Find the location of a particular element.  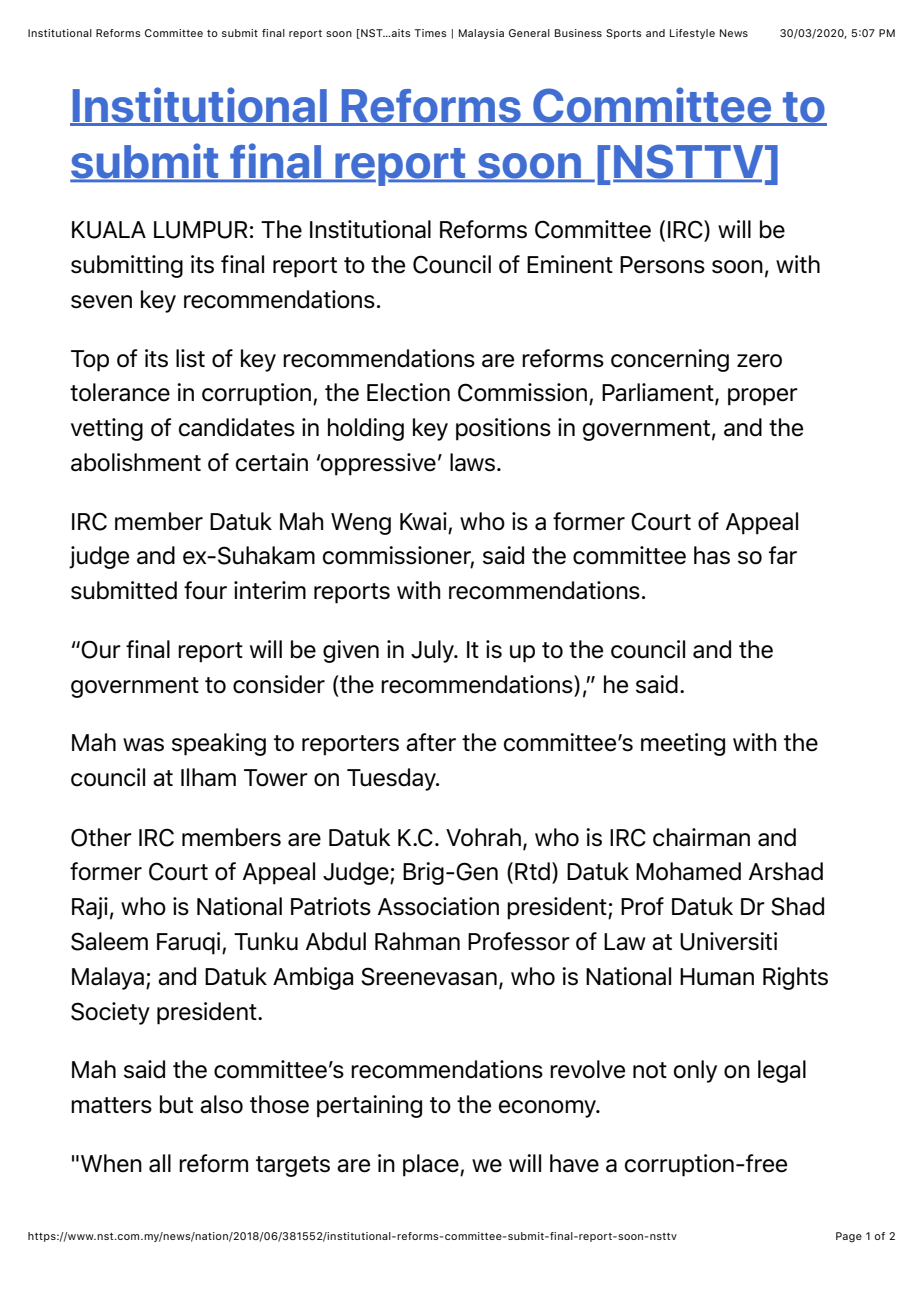

LUMPUR is located at coordinates (201, 230).
